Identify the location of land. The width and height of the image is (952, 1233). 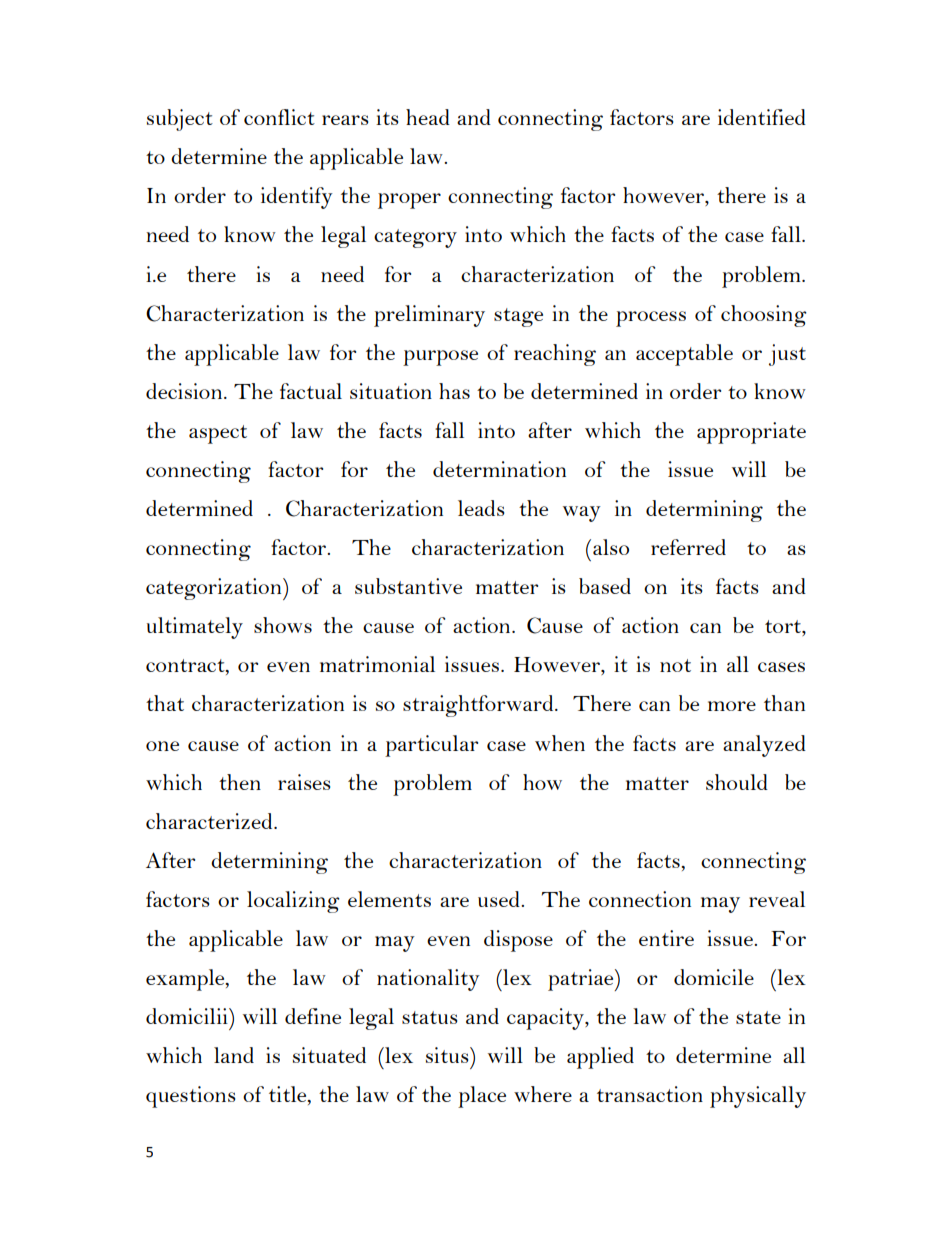
(234, 1055).
